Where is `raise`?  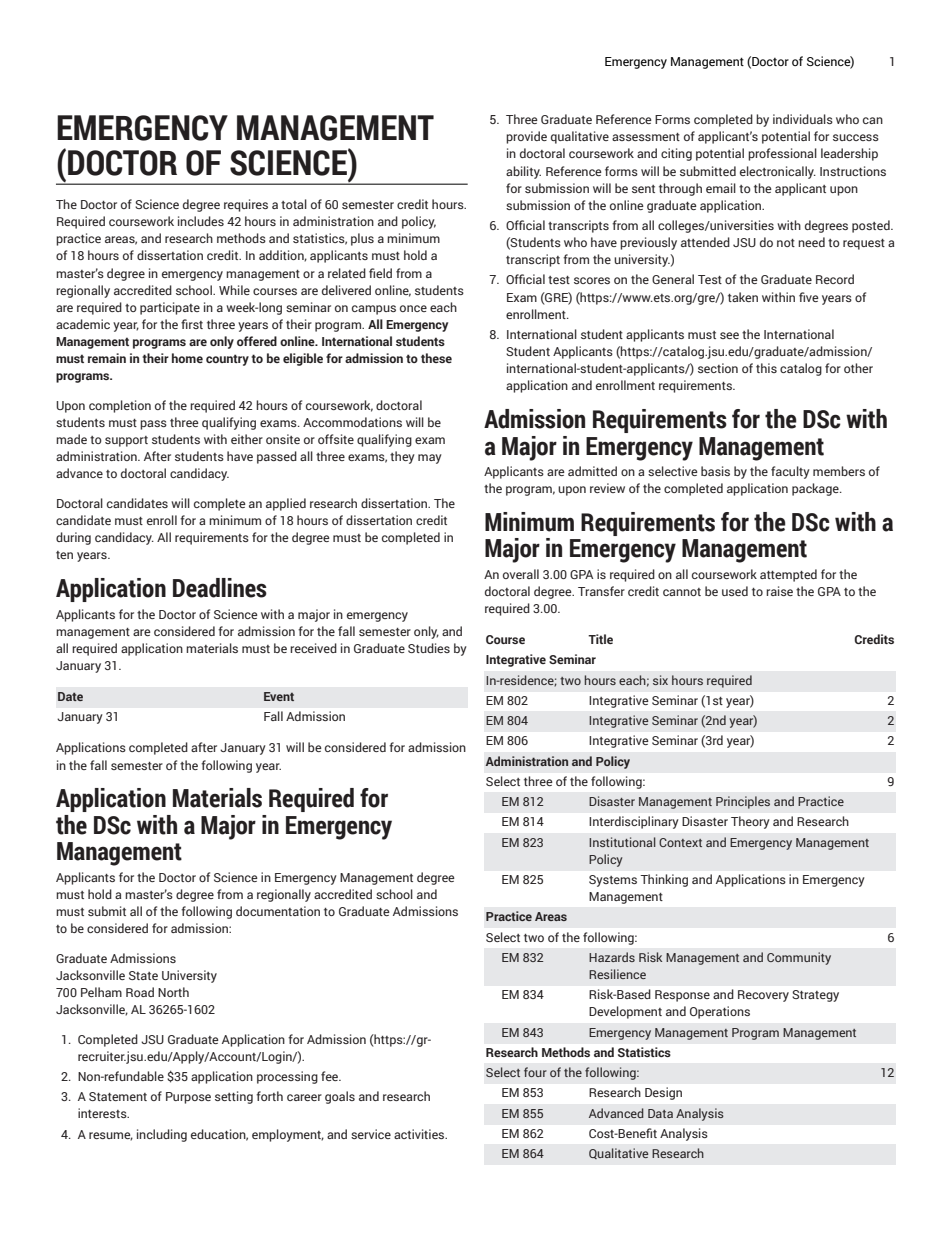 raise is located at coordinates (779, 591).
